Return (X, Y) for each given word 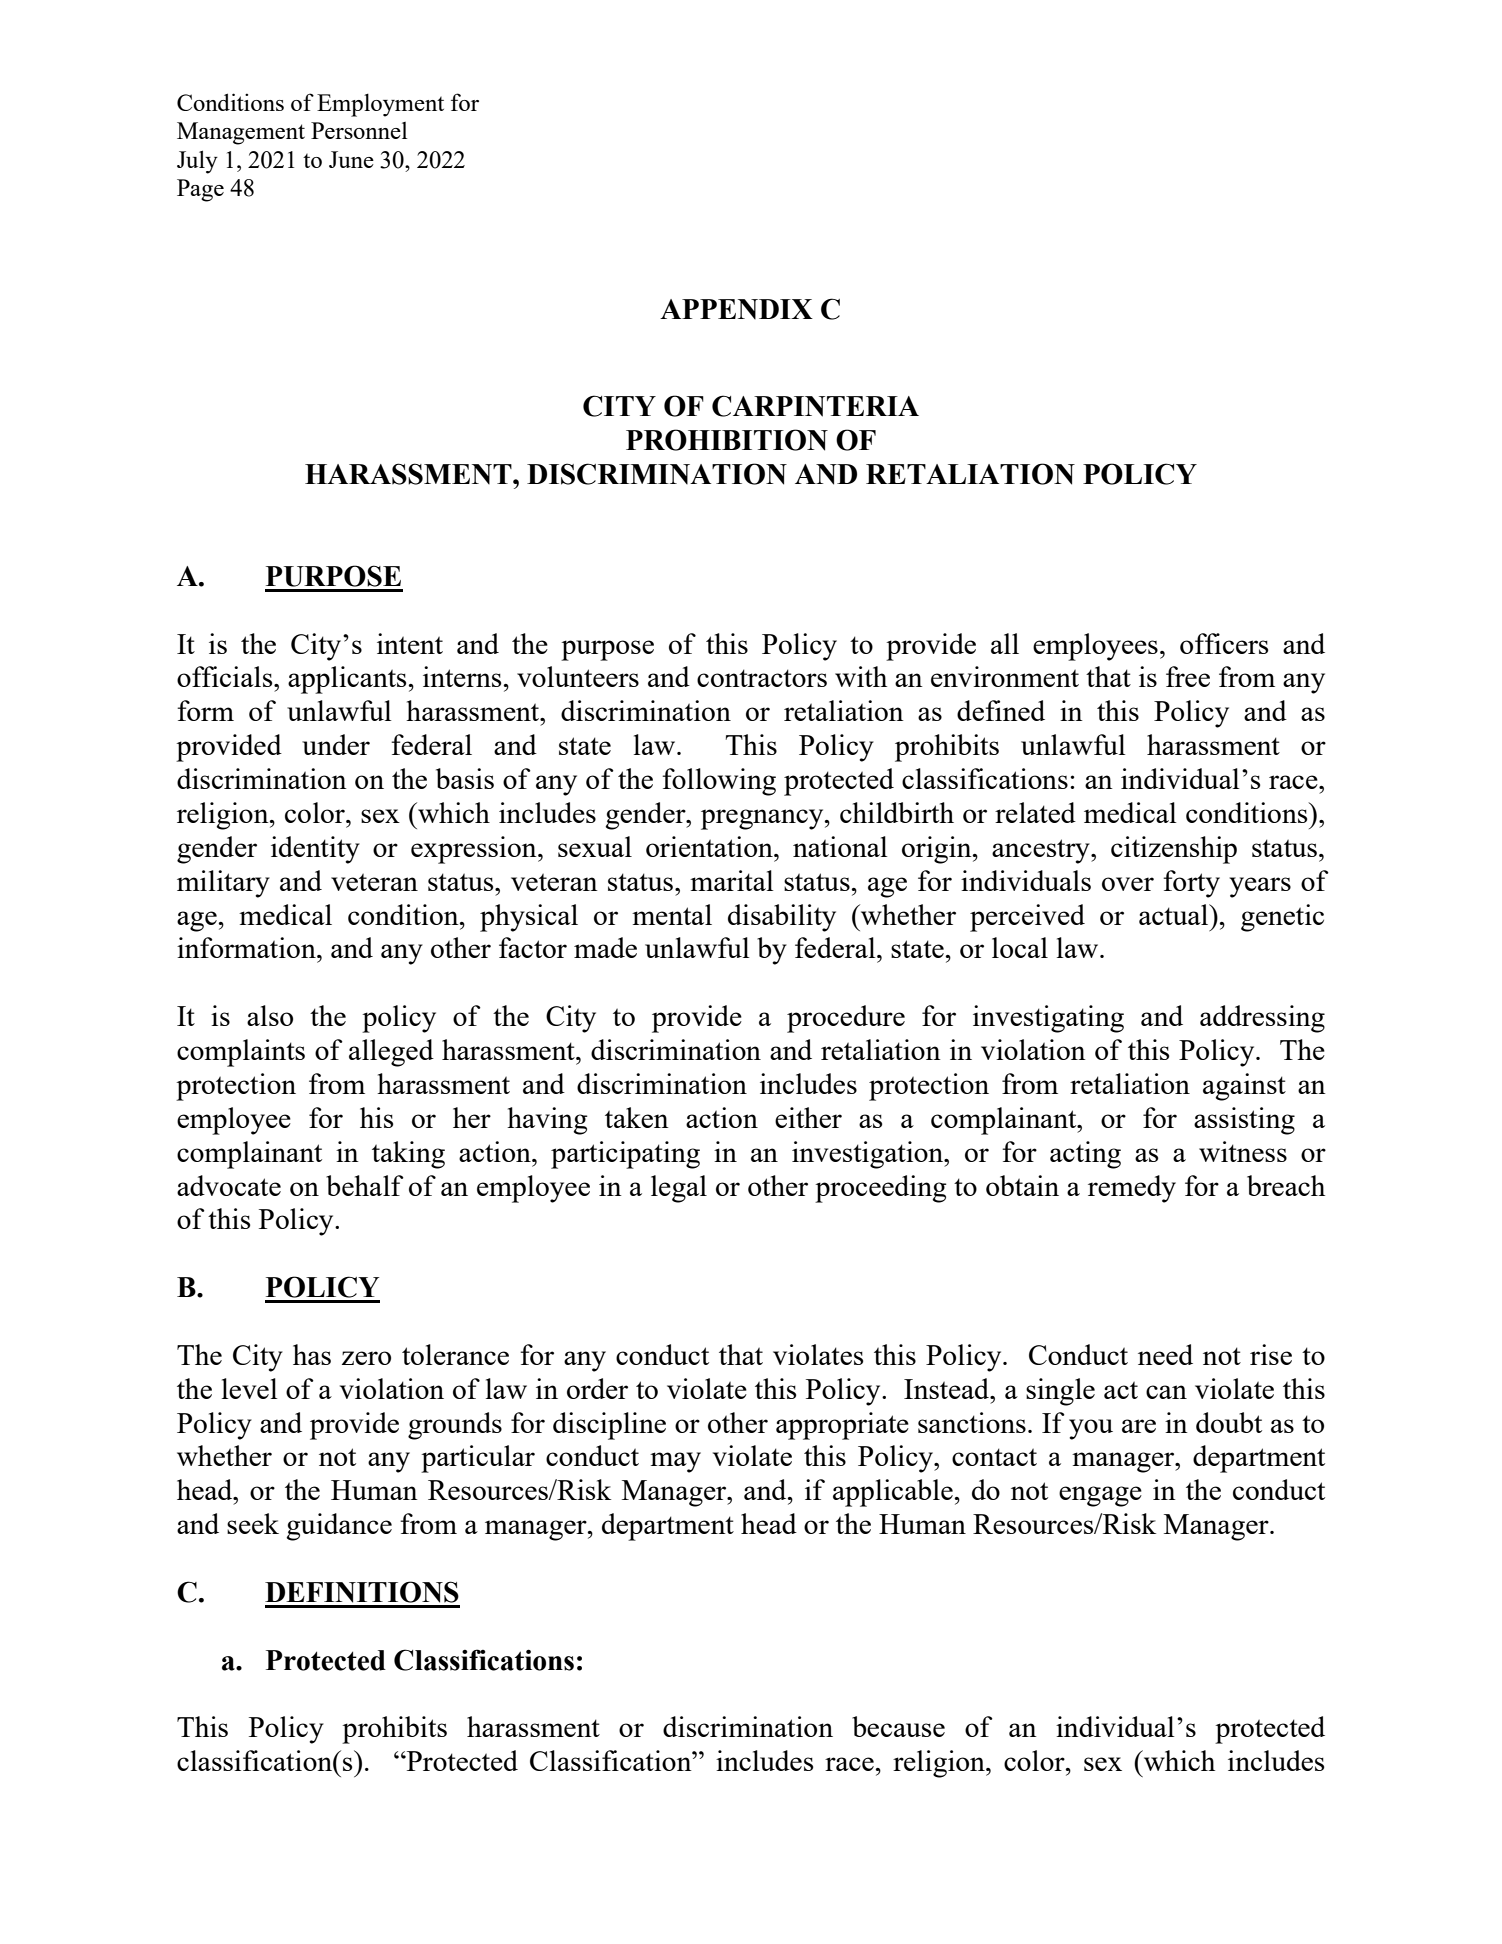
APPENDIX (736, 309)
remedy (1132, 1189)
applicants (347, 680)
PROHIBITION (727, 440)
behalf (365, 1185)
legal (679, 1189)
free (1188, 676)
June (351, 159)
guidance (339, 1527)
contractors (762, 678)
